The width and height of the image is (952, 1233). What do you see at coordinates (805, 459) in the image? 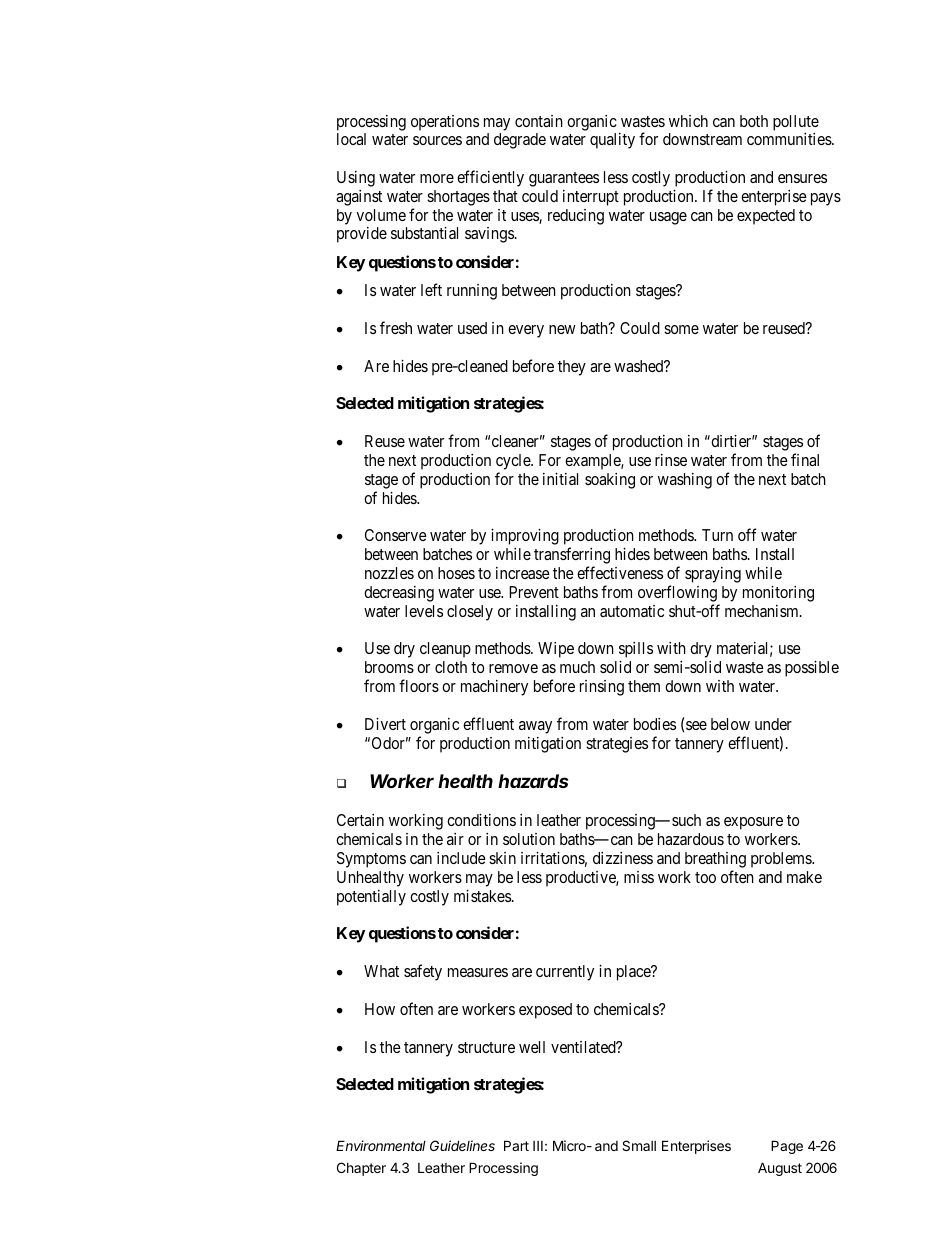
I see `final` at bounding box center [805, 459].
